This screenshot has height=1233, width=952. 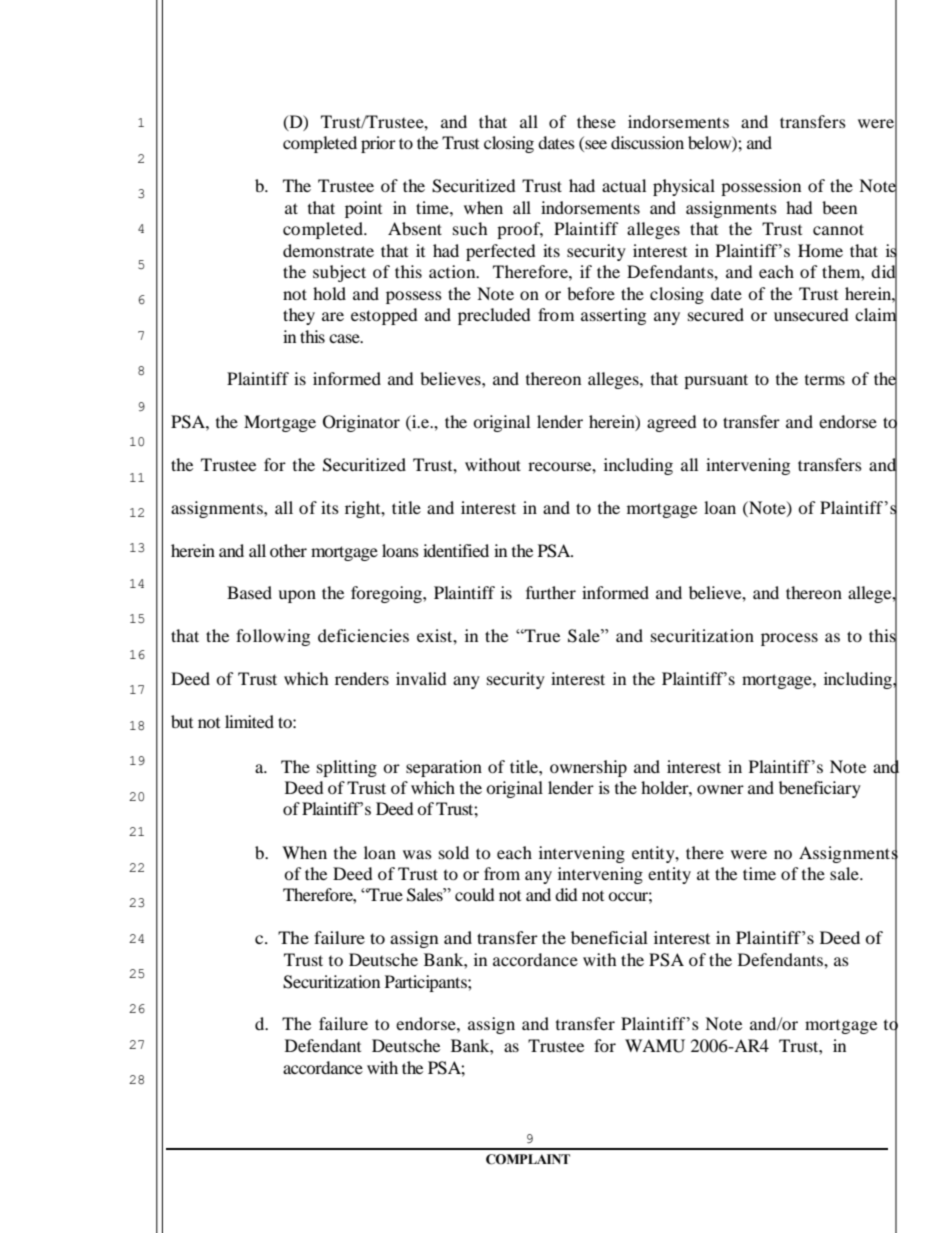 I want to click on other, so click(x=288, y=550).
